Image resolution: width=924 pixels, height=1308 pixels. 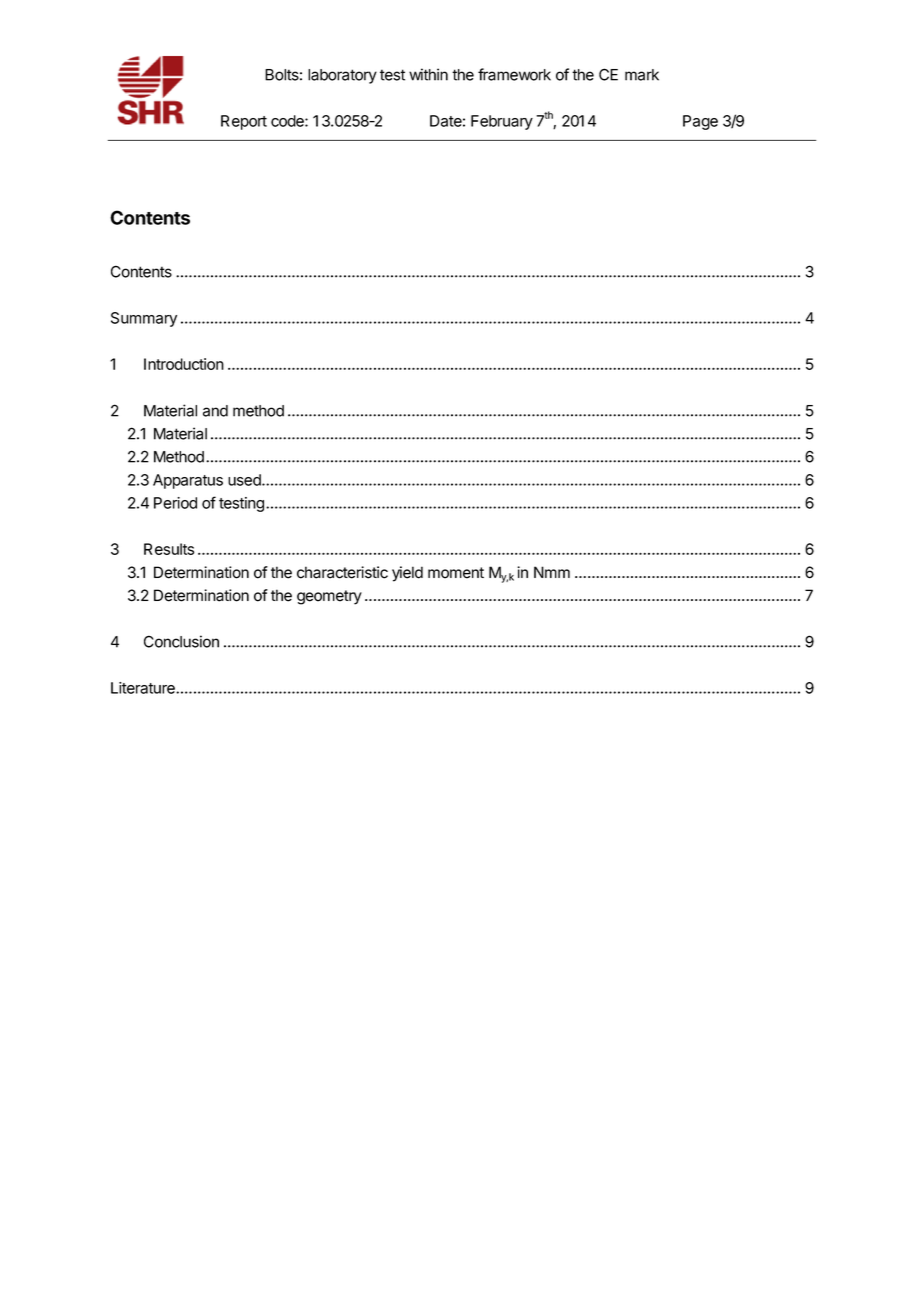 What do you see at coordinates (244, 122) in the screenshot?
I see `Report` at bounding box center [244, 122].
